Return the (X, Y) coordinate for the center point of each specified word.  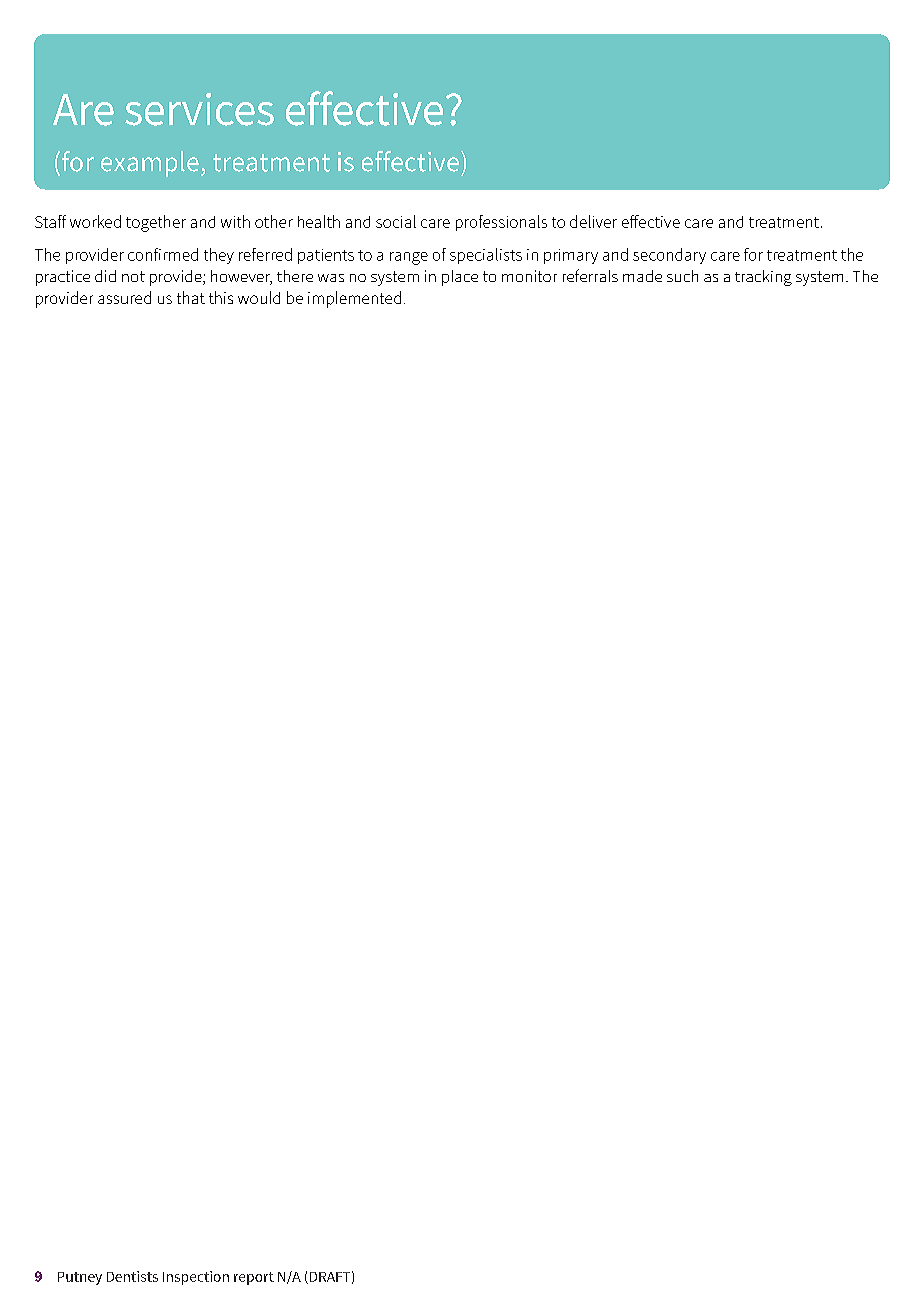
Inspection (196, 1278)
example (150, 164)
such (682, 276)
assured (124, 297)
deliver (593, 221)
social (396, 221)
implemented (354, 299)
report (254, 1278)
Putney (80, 1278)
